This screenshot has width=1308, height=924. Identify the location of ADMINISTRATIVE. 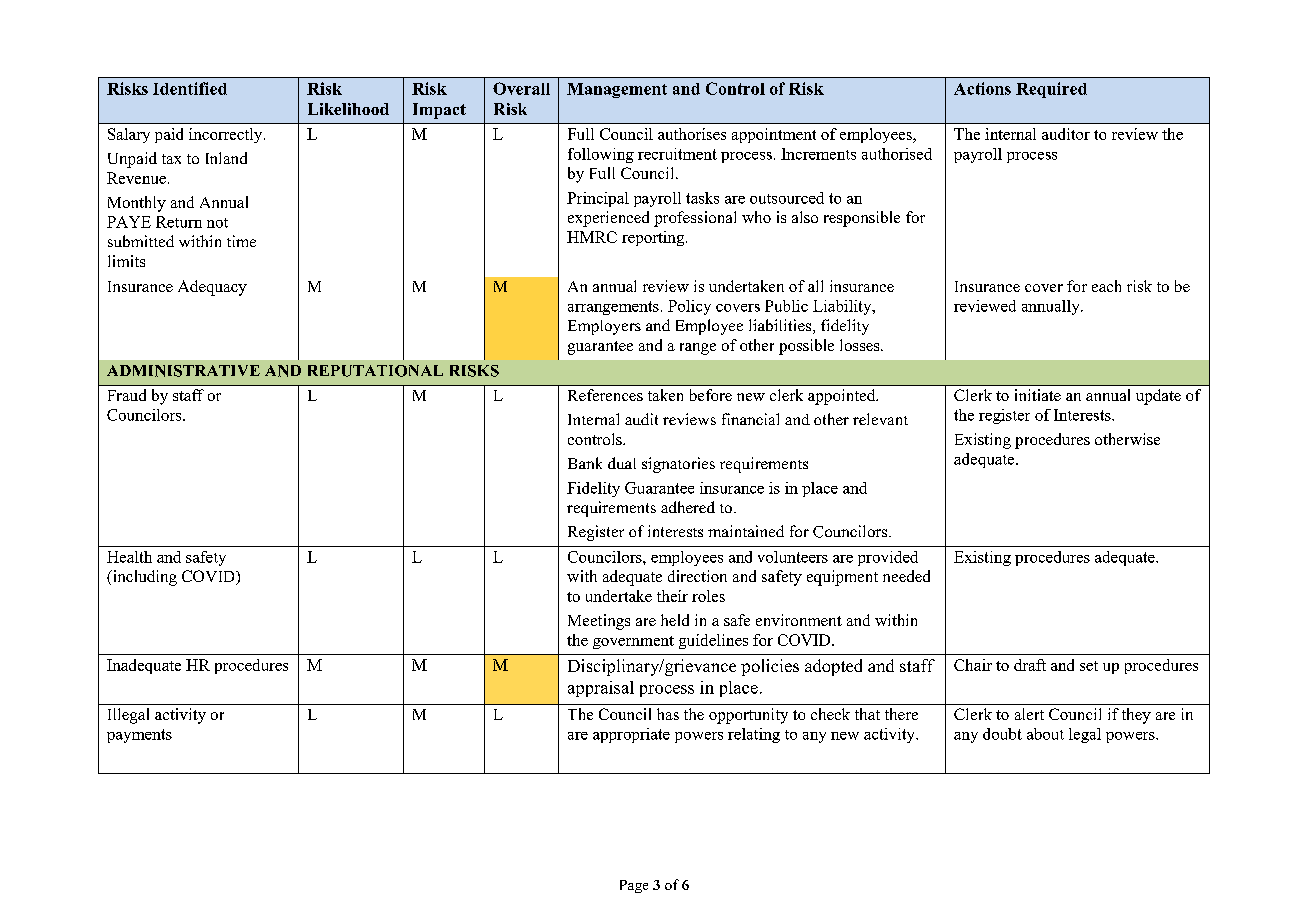
(183, 371).
